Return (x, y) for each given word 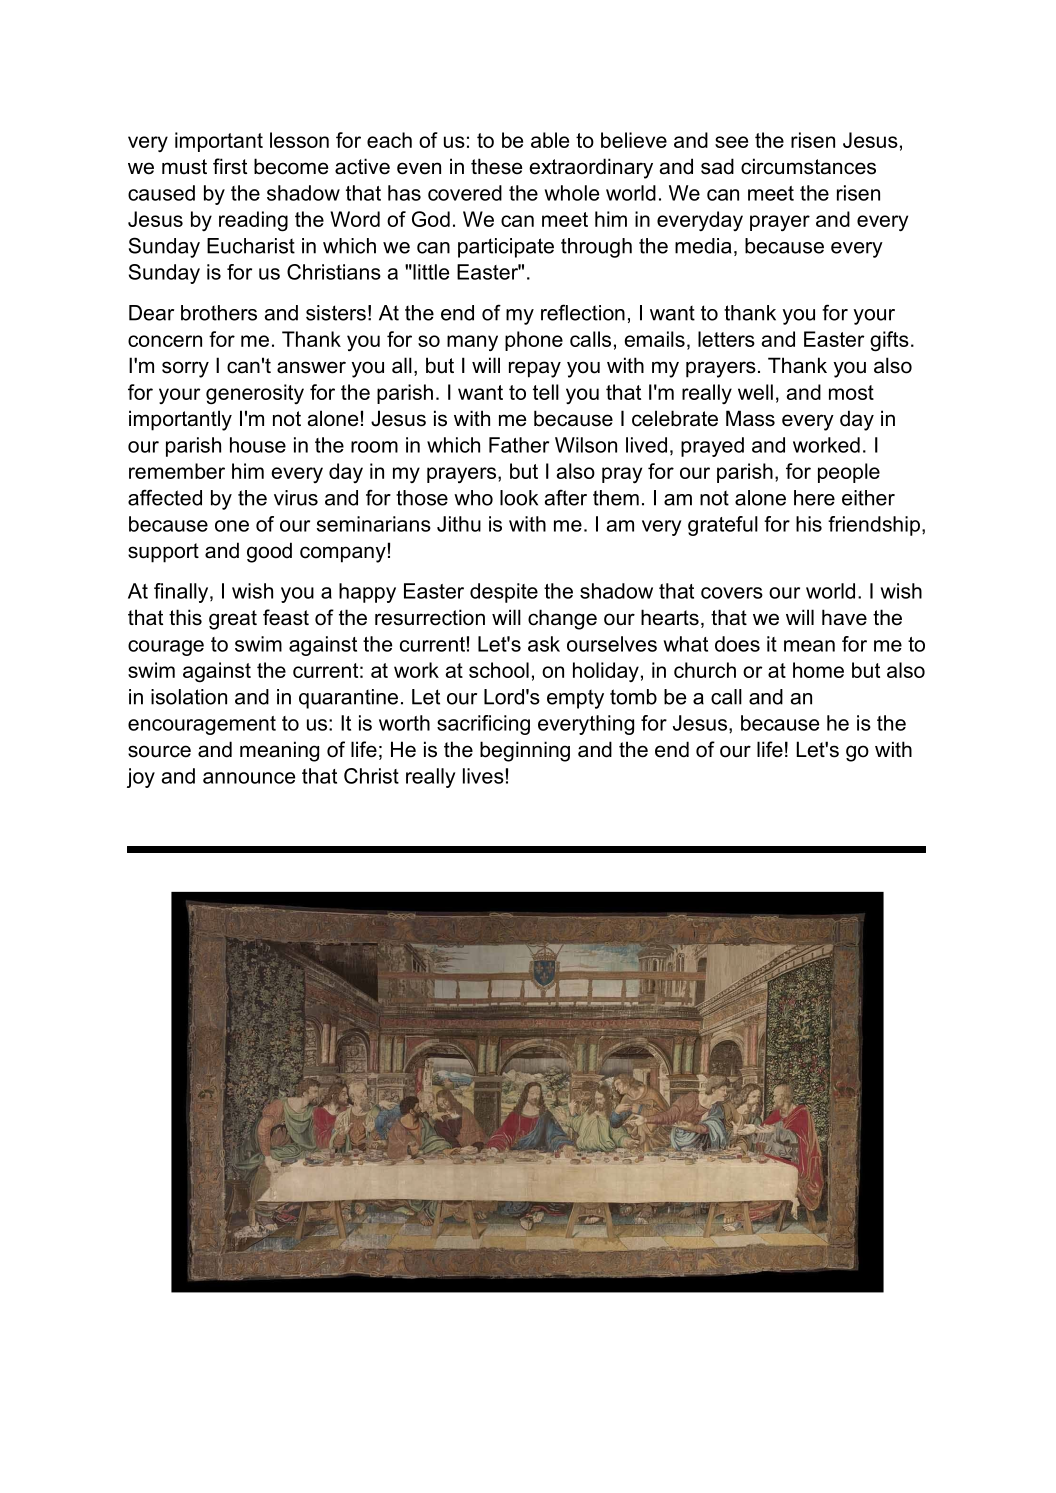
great (233, 620)
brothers (219, 313)
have (844, 617)
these (496, 166)
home (818, 670)
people (849, 473)
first (230, 166)
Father (519, 445)
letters (726, 339)
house (258, 445)
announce (249, 778)
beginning (525, 751)
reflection (583, 312)
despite (504, 593)
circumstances (808, 166)
